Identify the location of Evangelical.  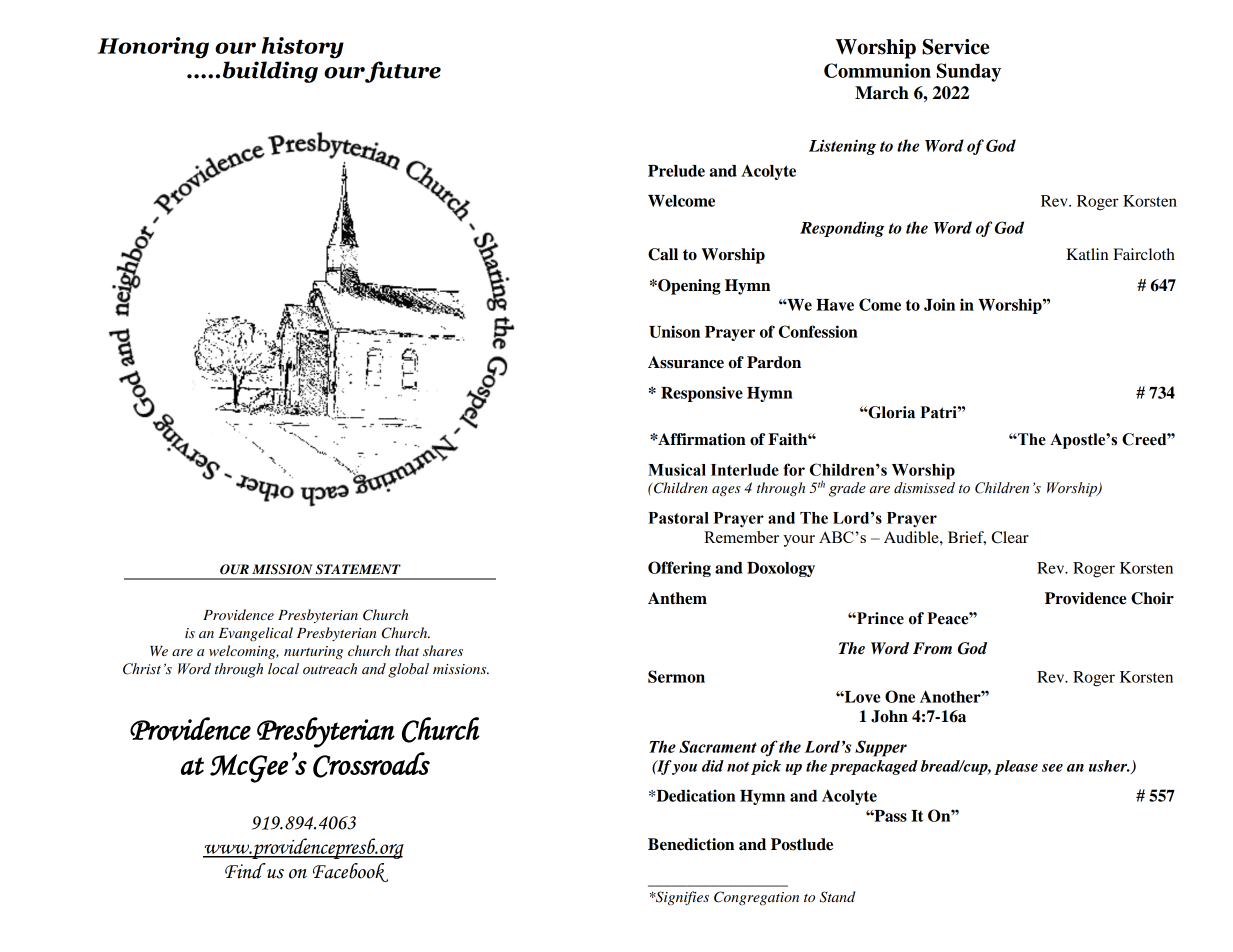
(256, 634).
